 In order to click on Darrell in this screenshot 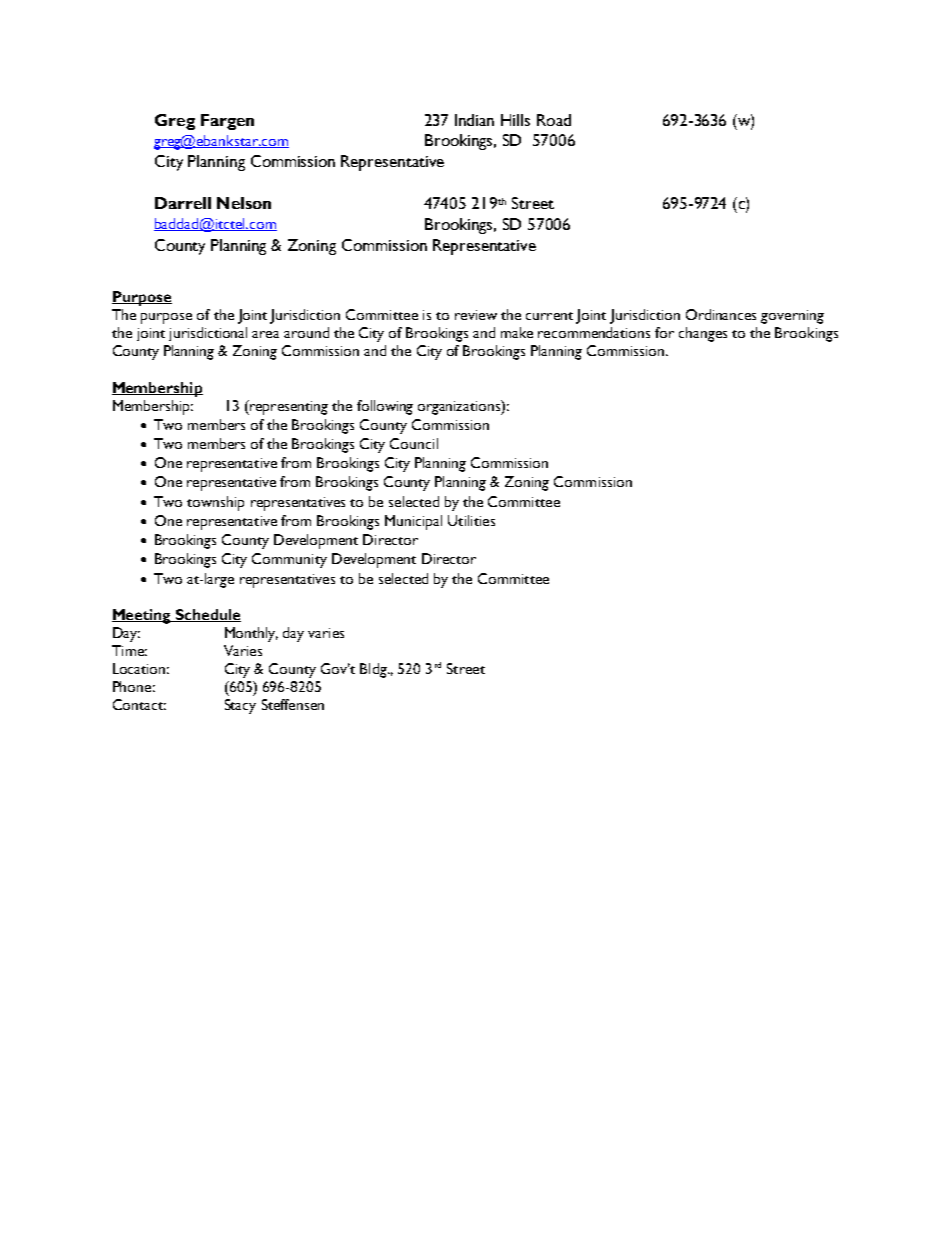, I will do `click(183, 203)`.
